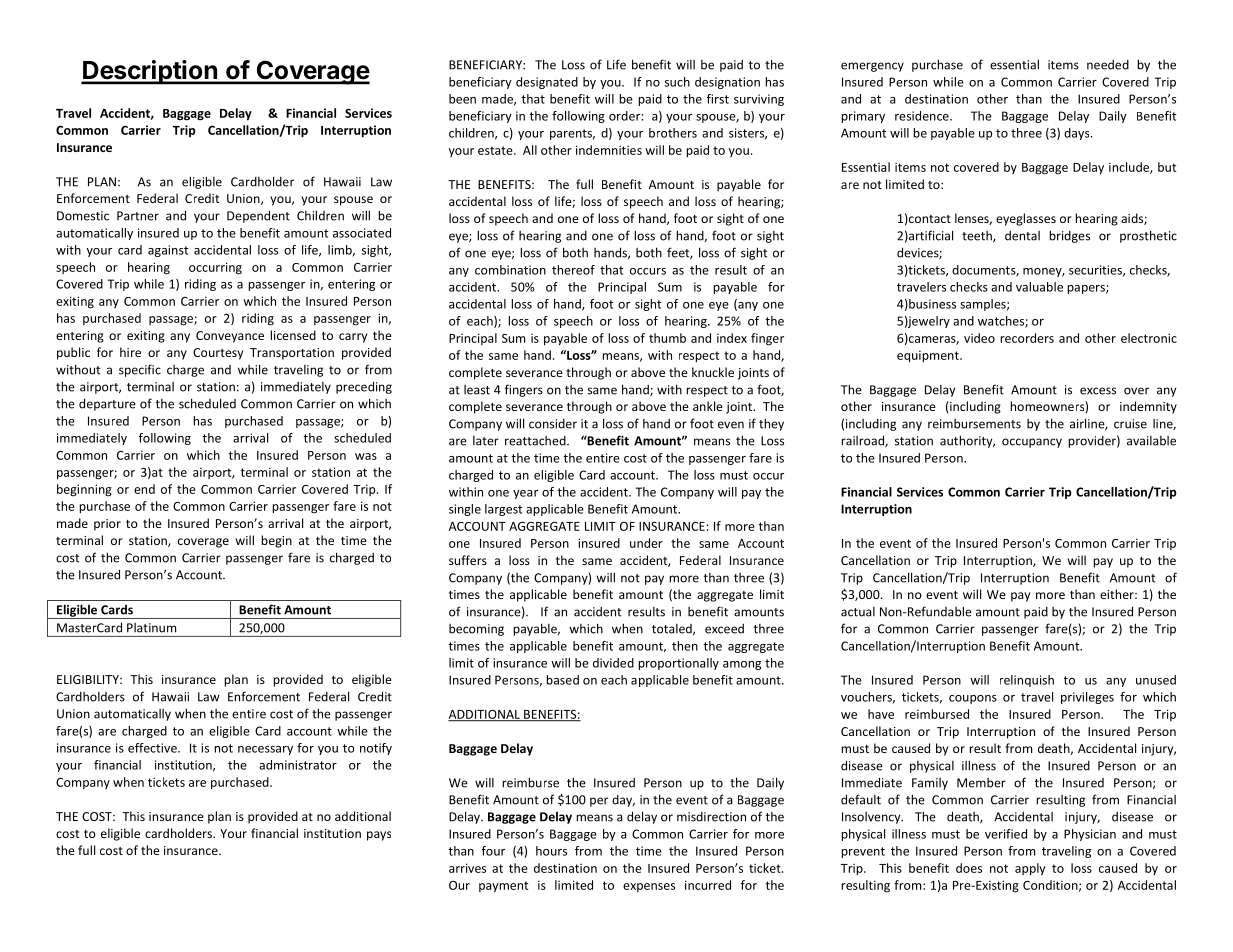  Describe the element at coordinates (150, 72) in the screenshot. I see `Description` at that location.
